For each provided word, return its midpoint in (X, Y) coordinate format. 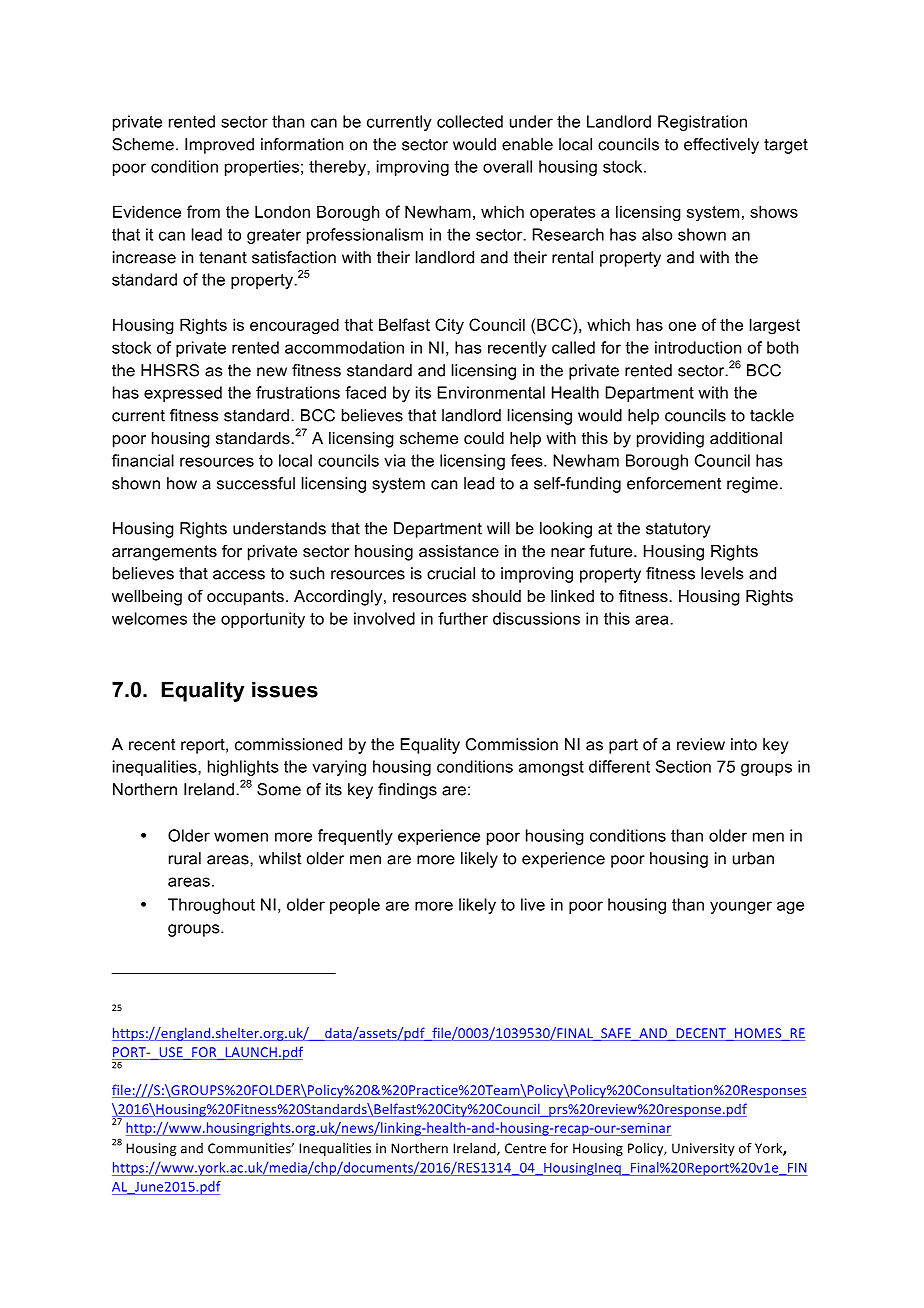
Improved (219, 146)
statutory (678, 530)
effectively (721, 146)
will (498, 528)
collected (470, 121)
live (533, 904)
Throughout (211, 906)
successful (256, 483)
